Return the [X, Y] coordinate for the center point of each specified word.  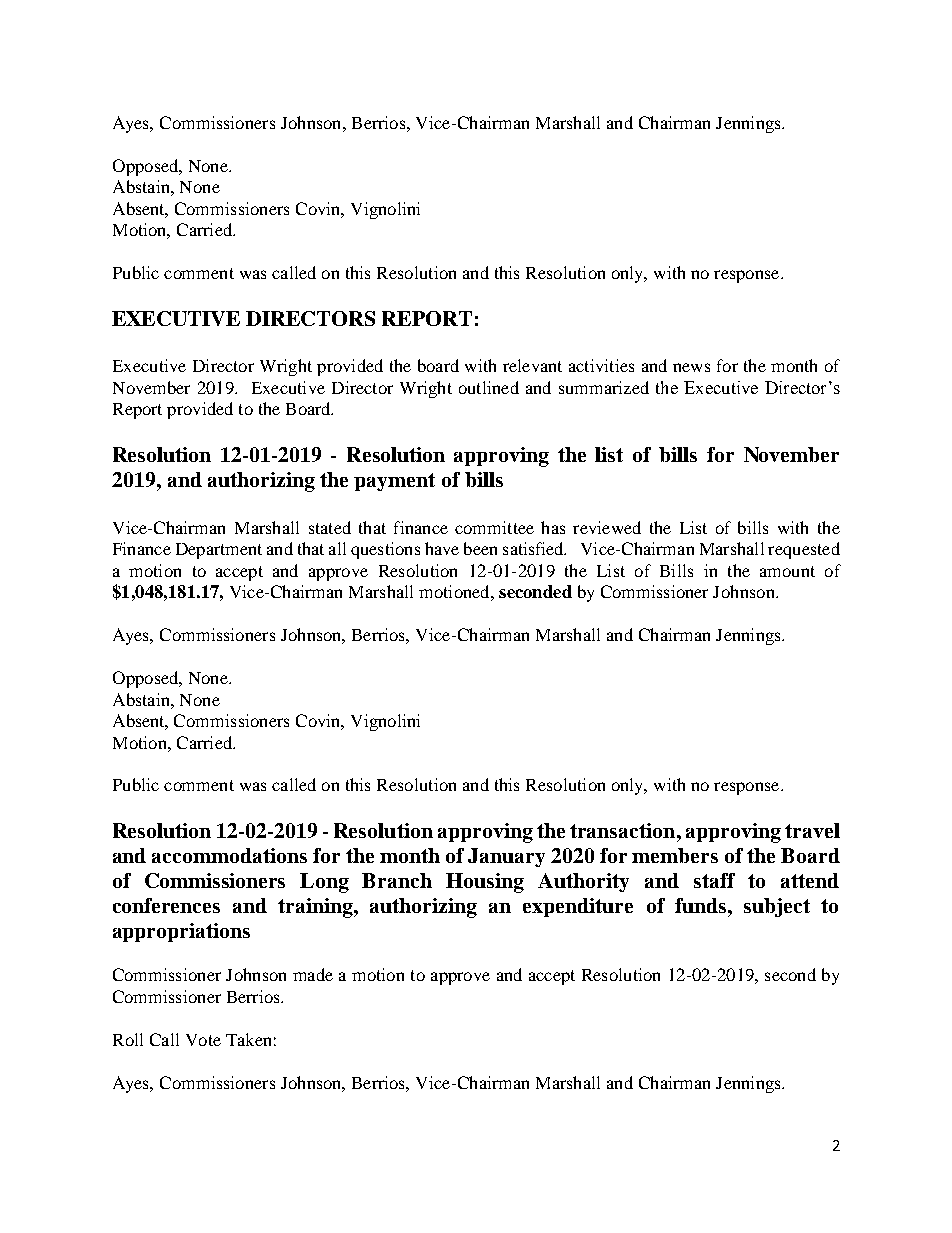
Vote [203, 1040]
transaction [624, 830]
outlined [489, 387]
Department [219, 551]
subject [777, 907]
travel [812, 830]
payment [394, 482]
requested [804, 550]
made [313, 974]
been [480, 548]
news [691, 367]
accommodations [229, 855]
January [506, 857]
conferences [166, 905]
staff [714, 880]
